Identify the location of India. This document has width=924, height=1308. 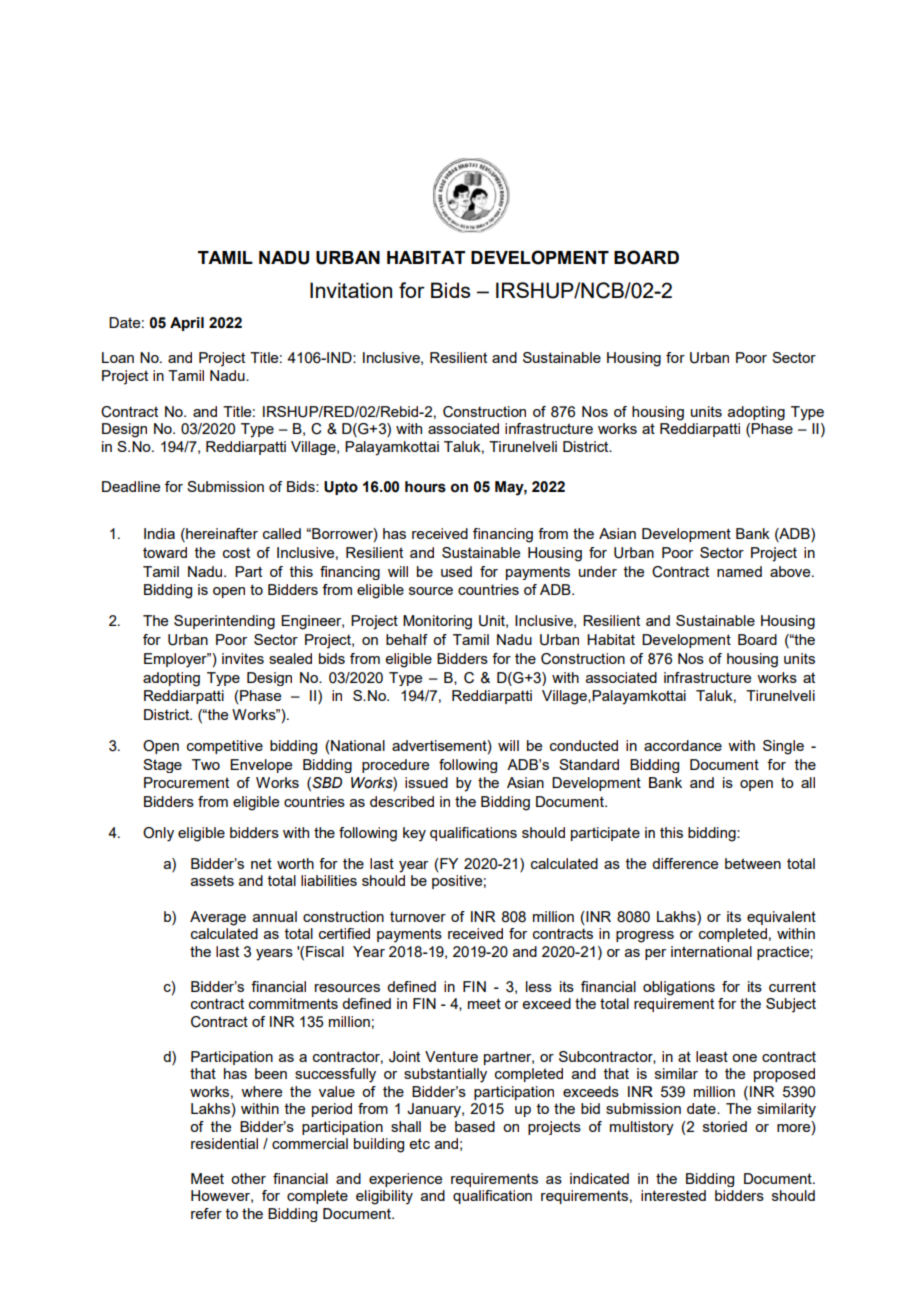
(159, 533).
